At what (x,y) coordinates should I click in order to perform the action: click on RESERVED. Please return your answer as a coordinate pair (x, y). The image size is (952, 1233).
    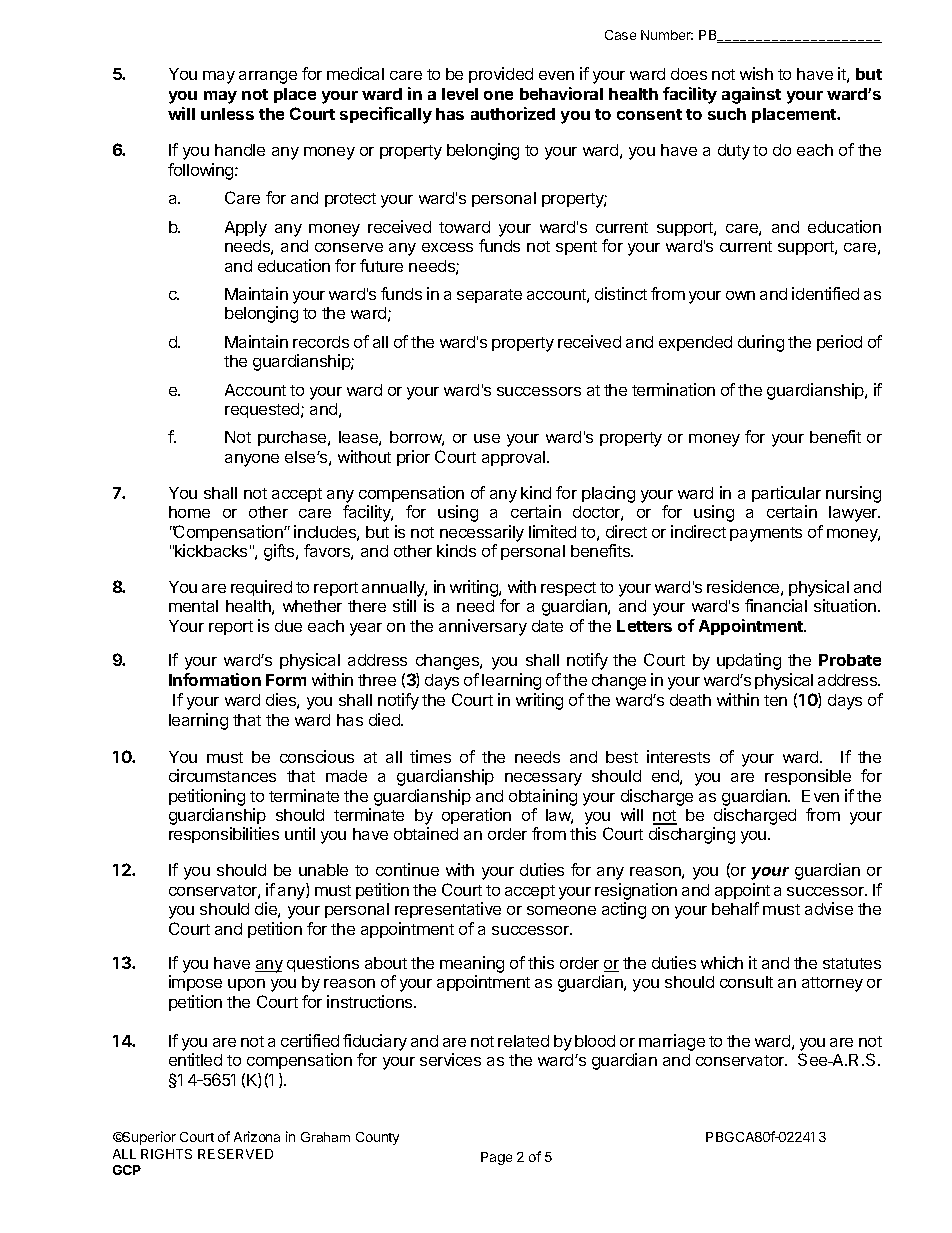
    Looking at the image, I should click on (235, 1154).
